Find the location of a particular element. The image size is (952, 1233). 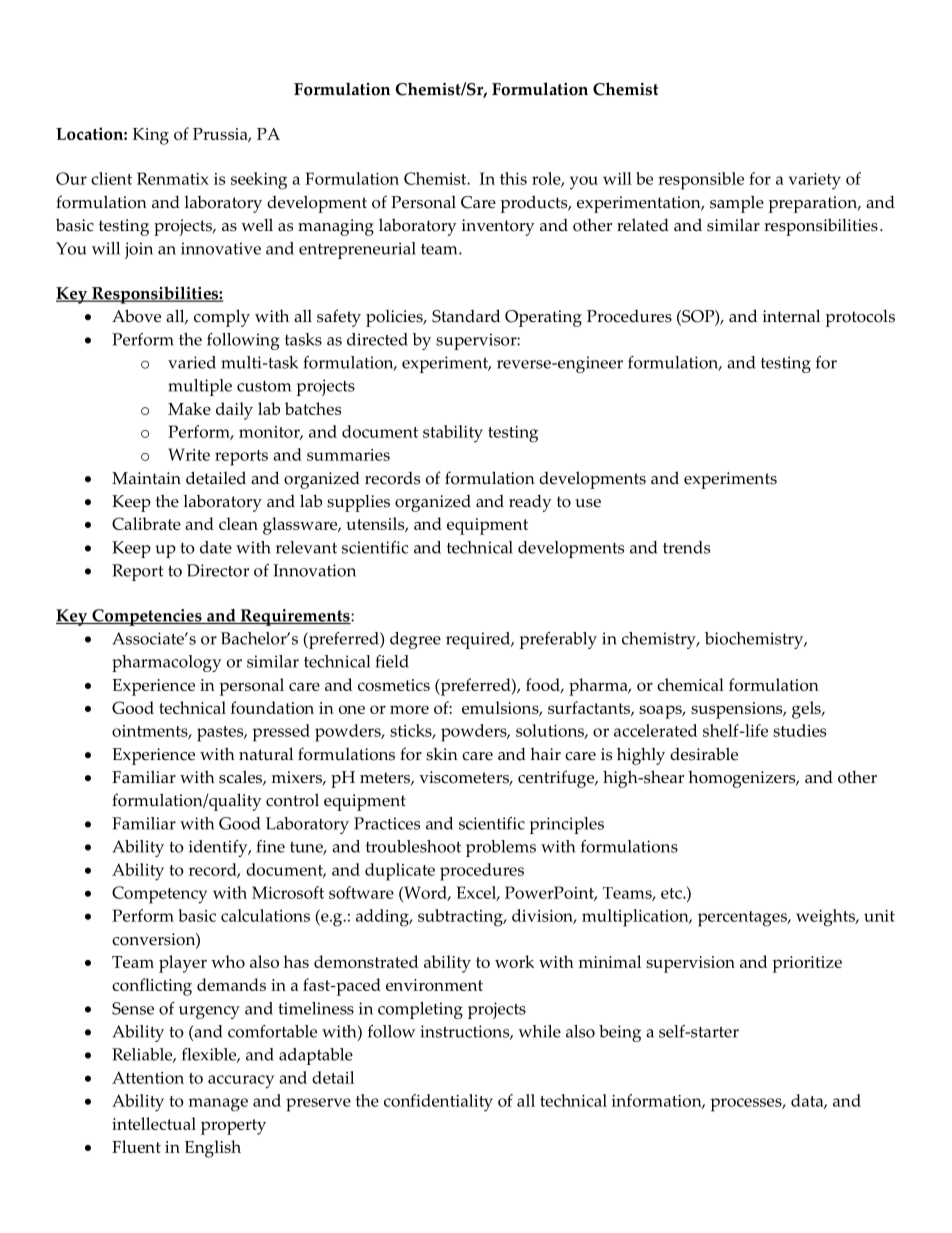

degree is located at coordinates (415, 640).
